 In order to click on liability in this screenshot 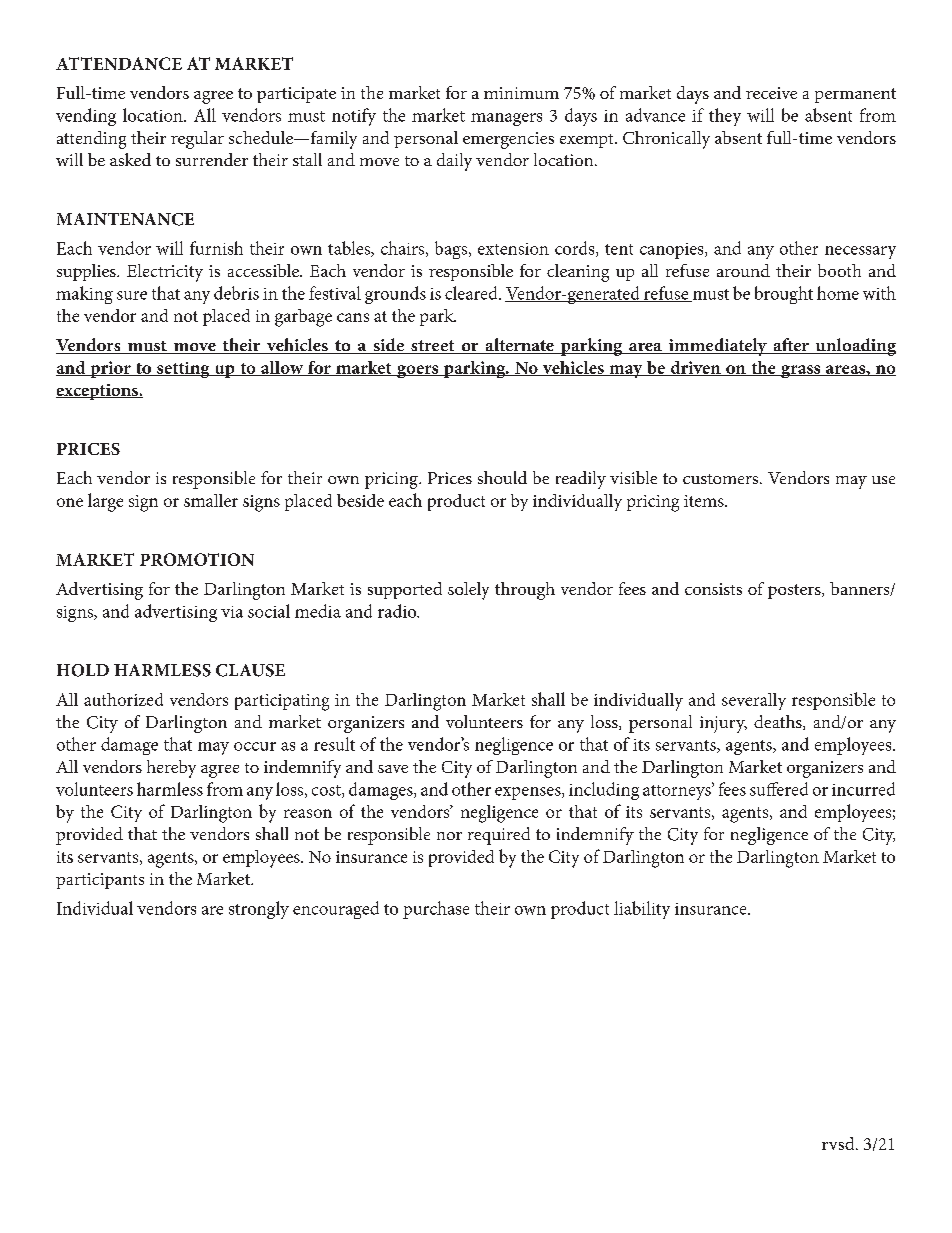, I will do `click(642, 910)`.
